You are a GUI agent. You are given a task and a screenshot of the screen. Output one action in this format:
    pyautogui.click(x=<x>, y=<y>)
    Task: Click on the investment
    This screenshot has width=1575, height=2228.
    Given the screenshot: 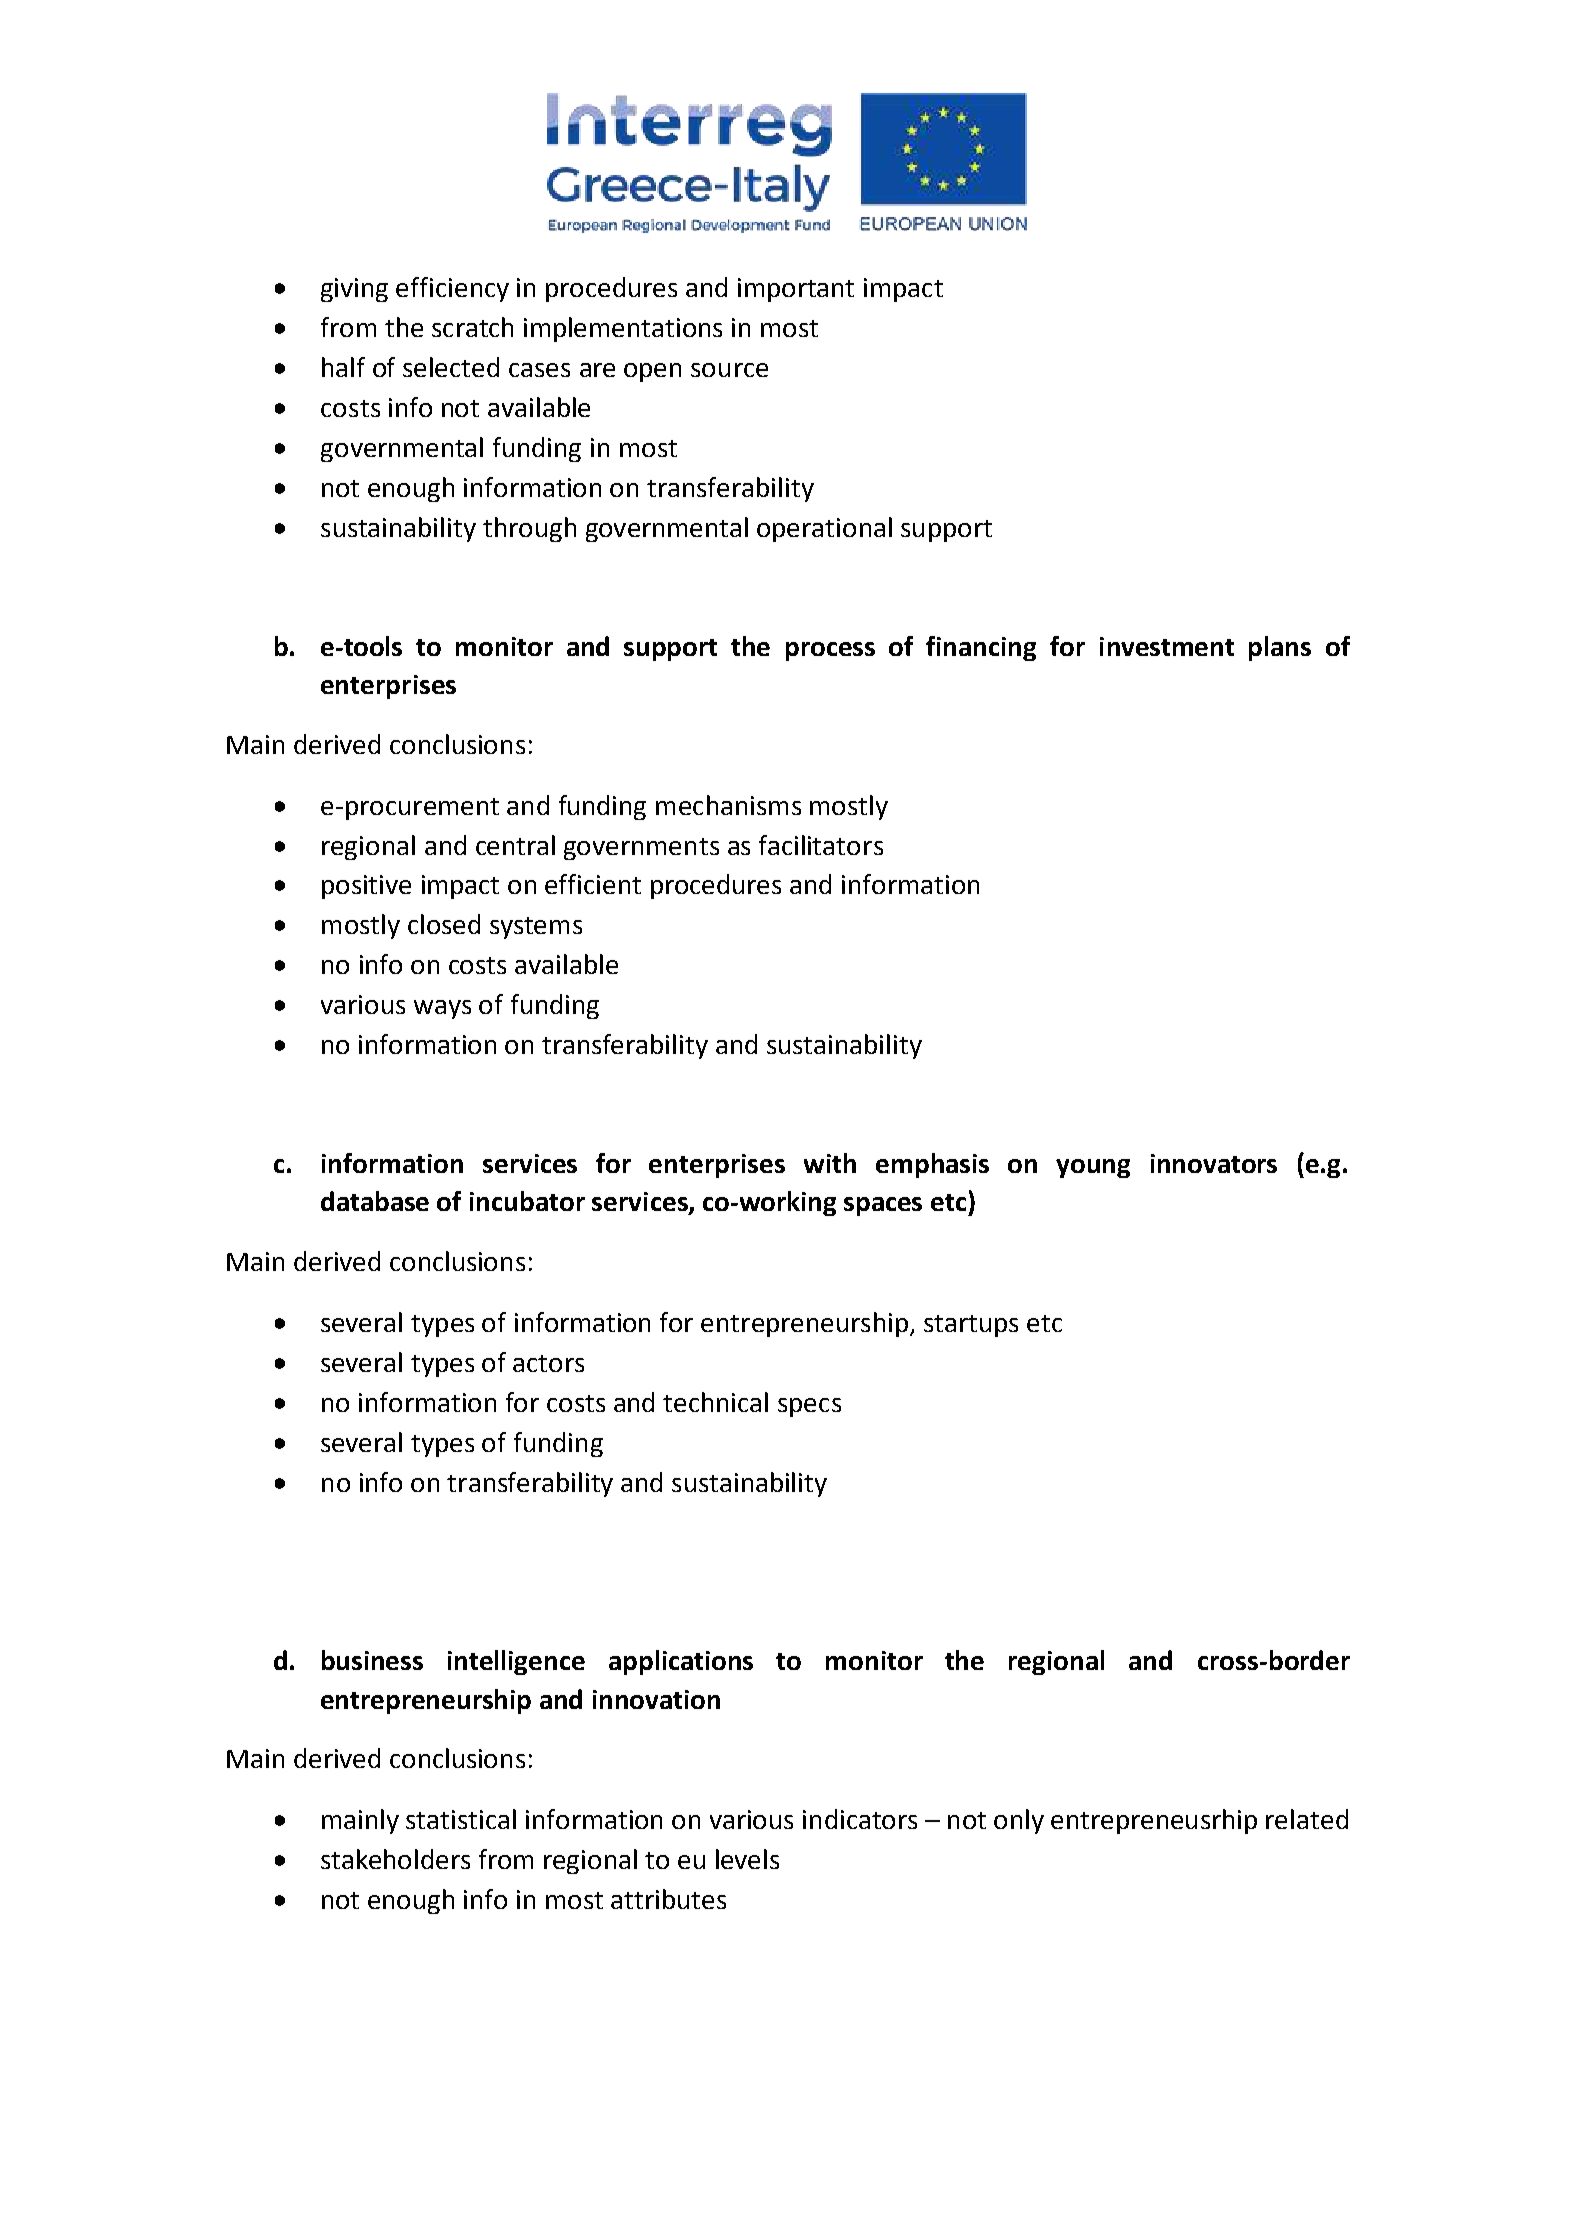 What is the action you would take?
    pyautogui.click(x=1167, y=646)
